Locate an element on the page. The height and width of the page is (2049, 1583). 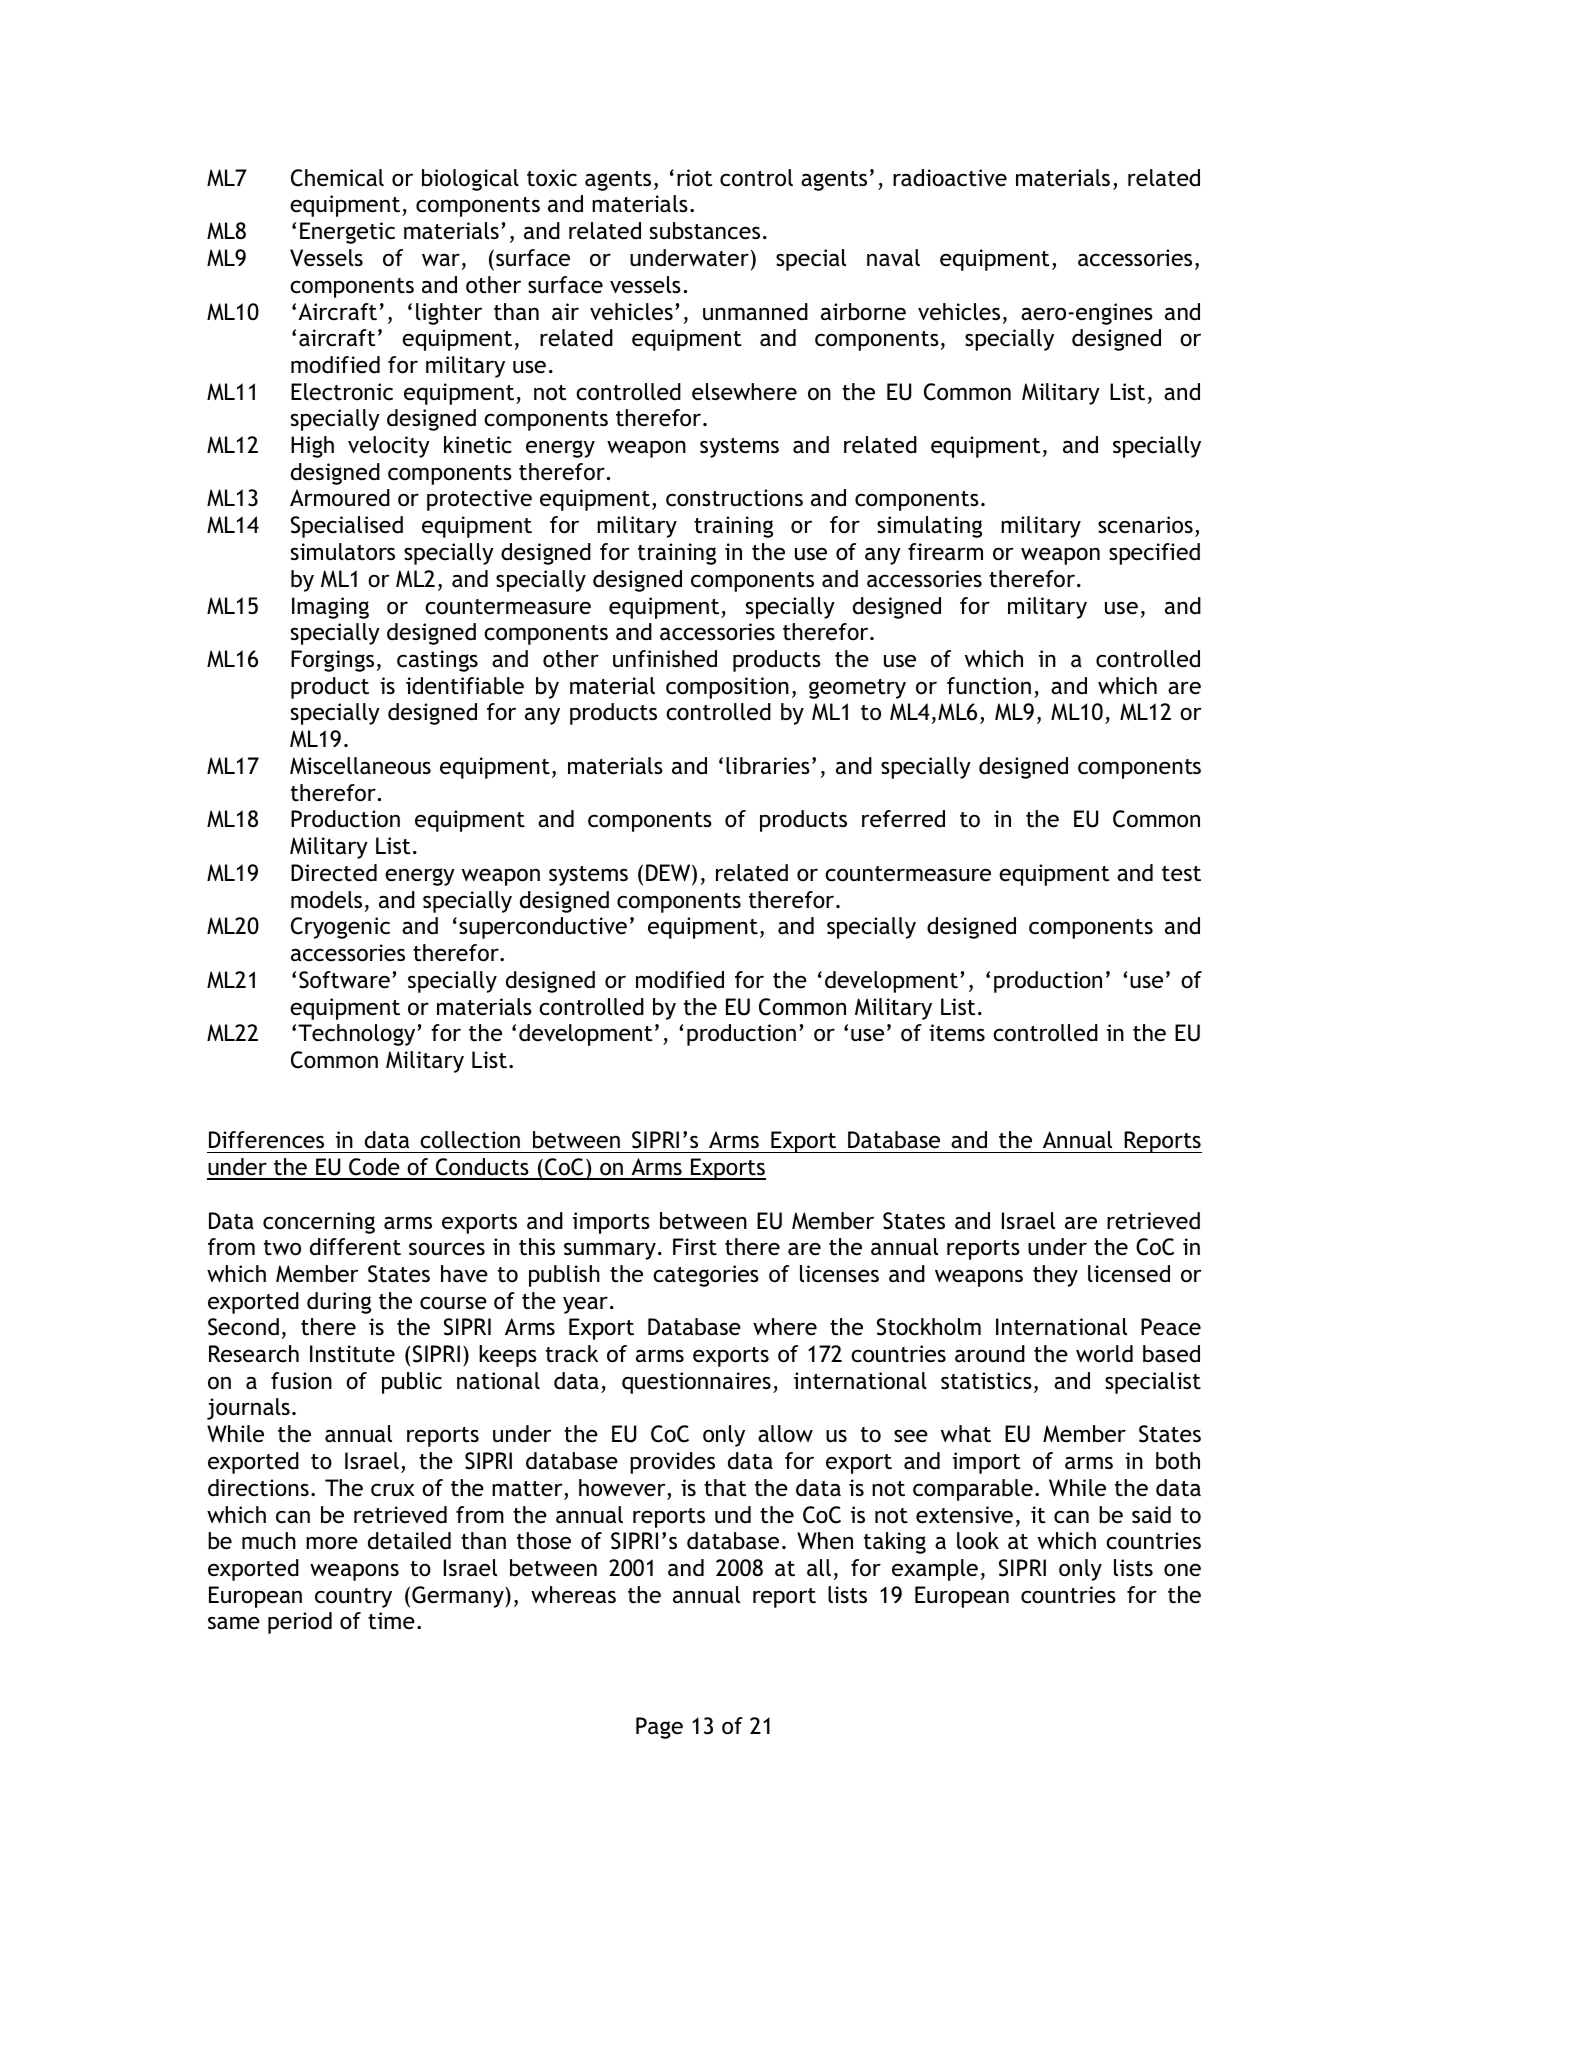
substances is located at coordinates (705, 231).
